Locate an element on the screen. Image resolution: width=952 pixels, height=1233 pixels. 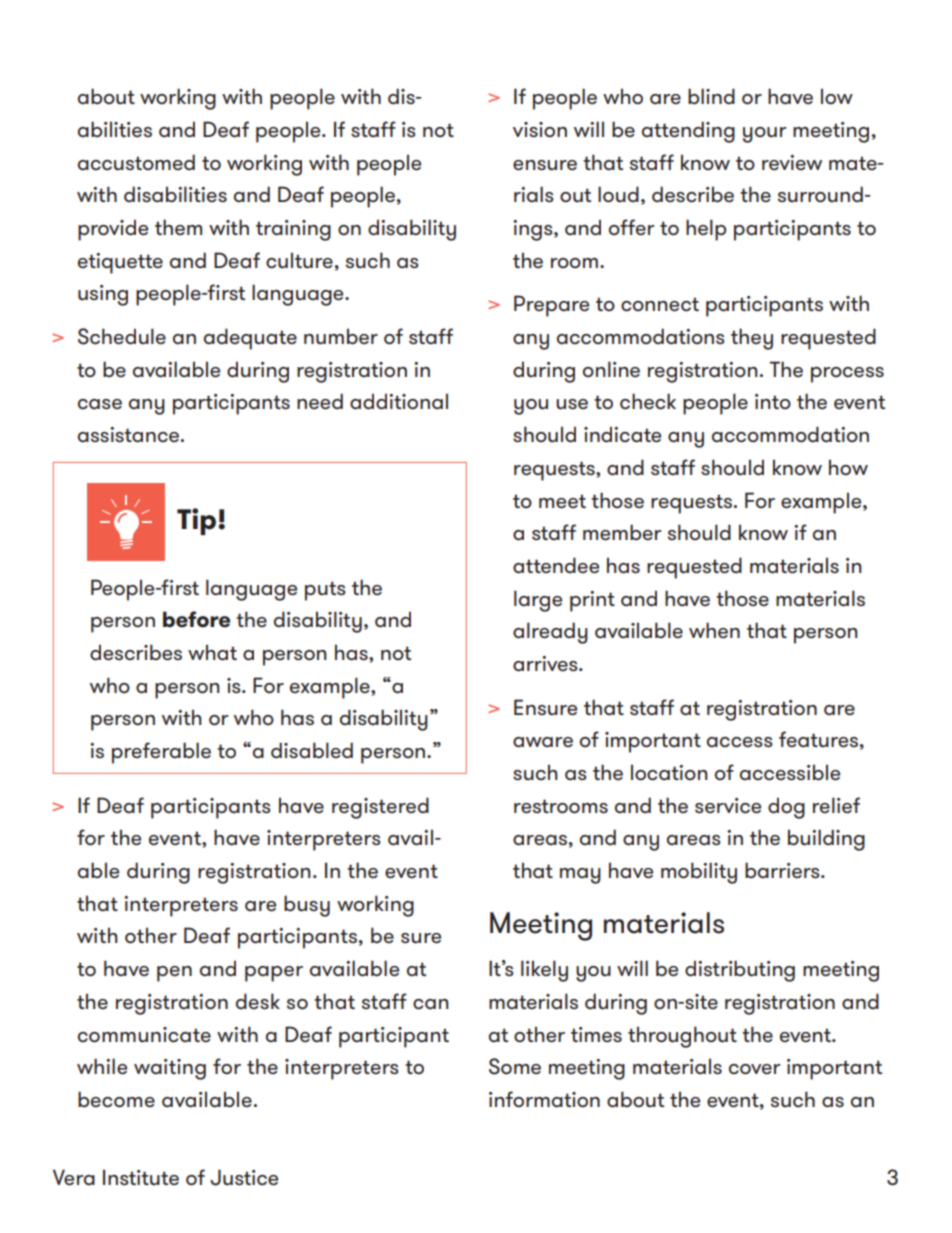
your is located at coordinates (765, 135).
